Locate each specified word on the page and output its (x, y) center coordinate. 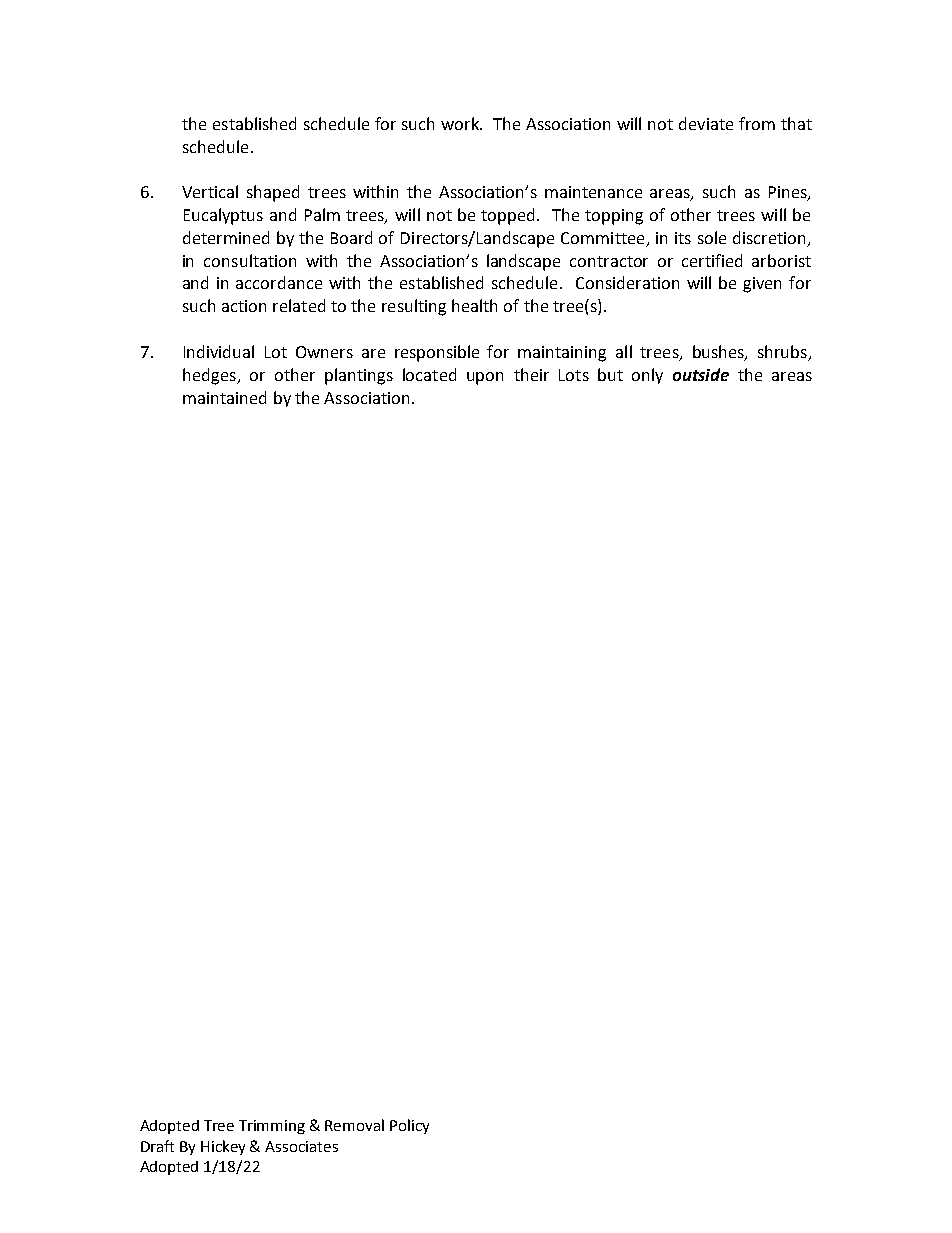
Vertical (210, 191)
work (461, 123)
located (429, 374)
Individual (219, 351)
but (610, 374)
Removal (354, 1125)
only (647, 376)
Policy (409, 1126)
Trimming (272, 1127)
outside (701, 374)
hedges (210, 376)
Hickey (223, 1147)
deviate (706, 123)
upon (485, 378)
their (531, 374)
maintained (224, 397)
